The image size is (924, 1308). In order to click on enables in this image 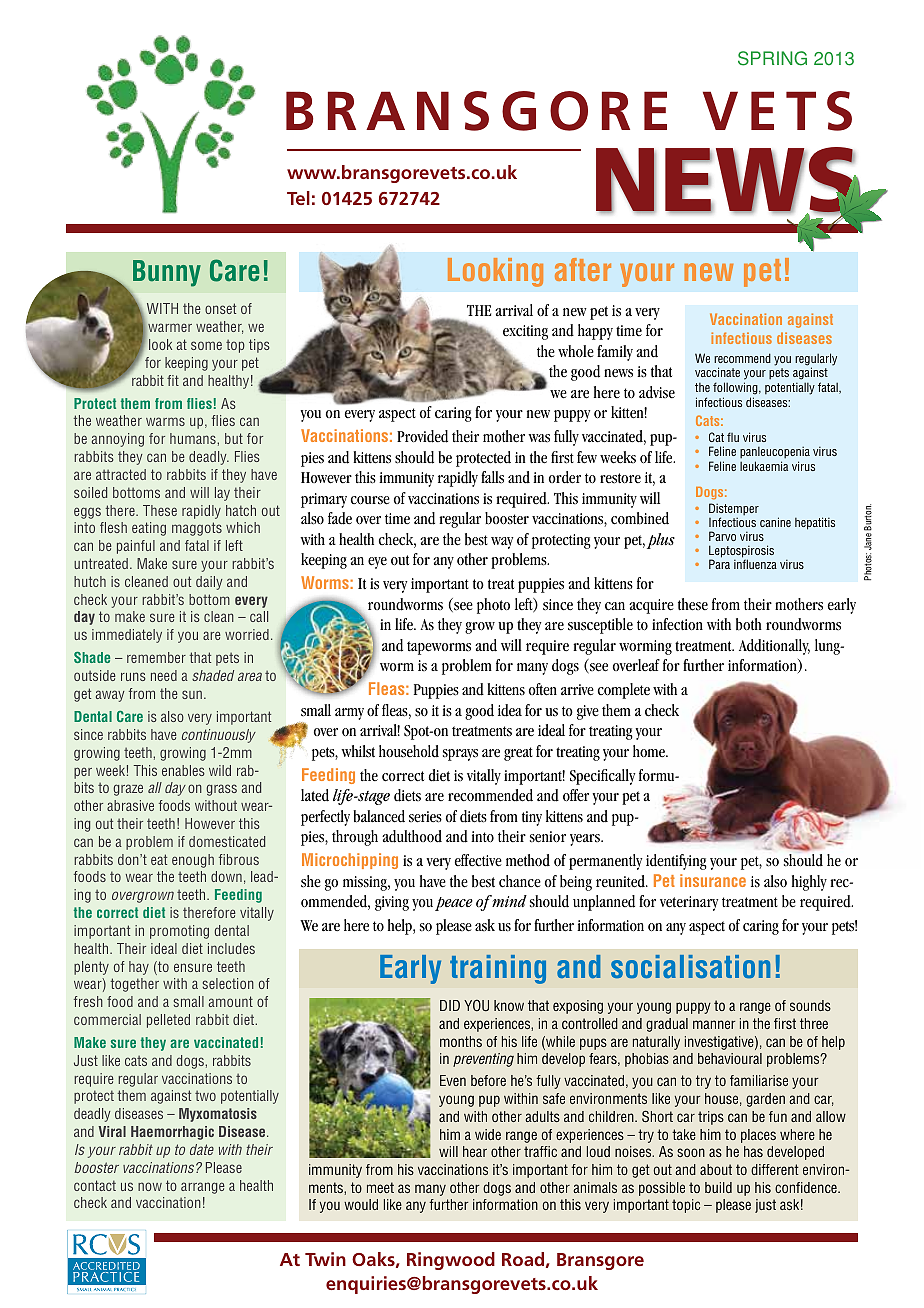, I will do `click(183, 770)`.
